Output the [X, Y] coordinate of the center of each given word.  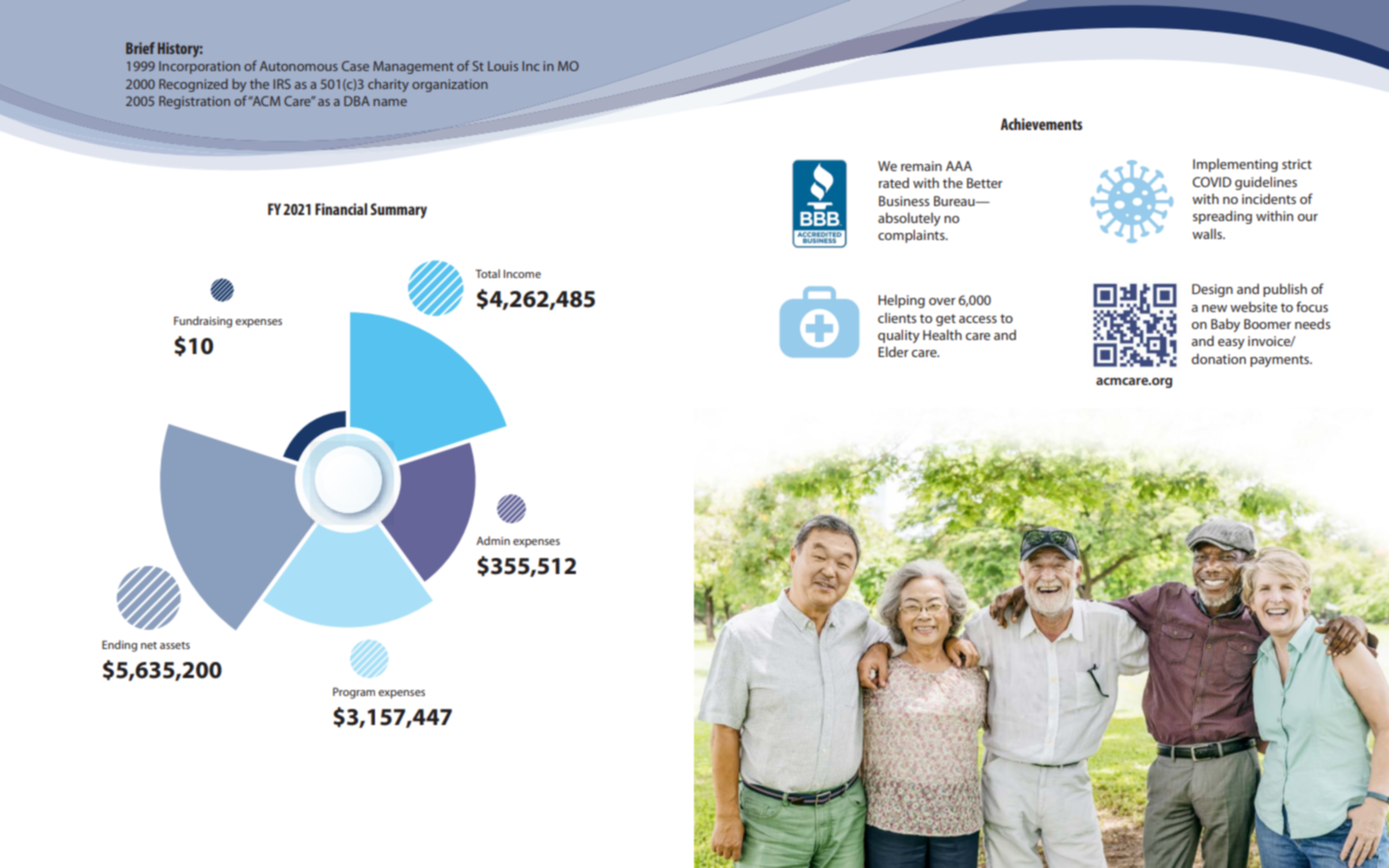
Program [354, 693]
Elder [893, 351]
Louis [503, 66]
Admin [493, 540]
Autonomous [299, 66]
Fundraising [203, 322]
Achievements [1041, 124]
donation [1219, 358]
